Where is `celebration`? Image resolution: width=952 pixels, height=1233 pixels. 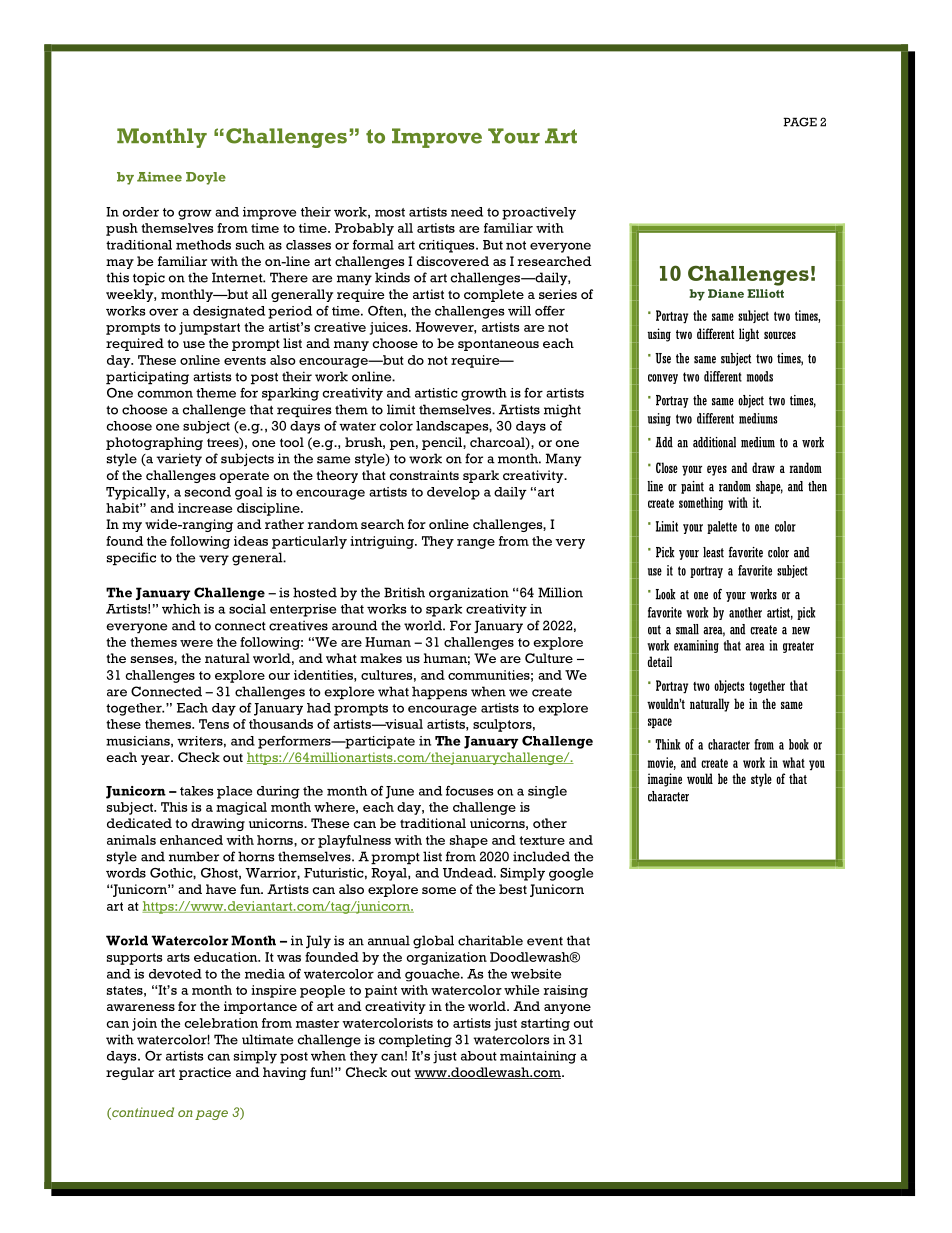
celebration is located at coordinates (221, 1023).
